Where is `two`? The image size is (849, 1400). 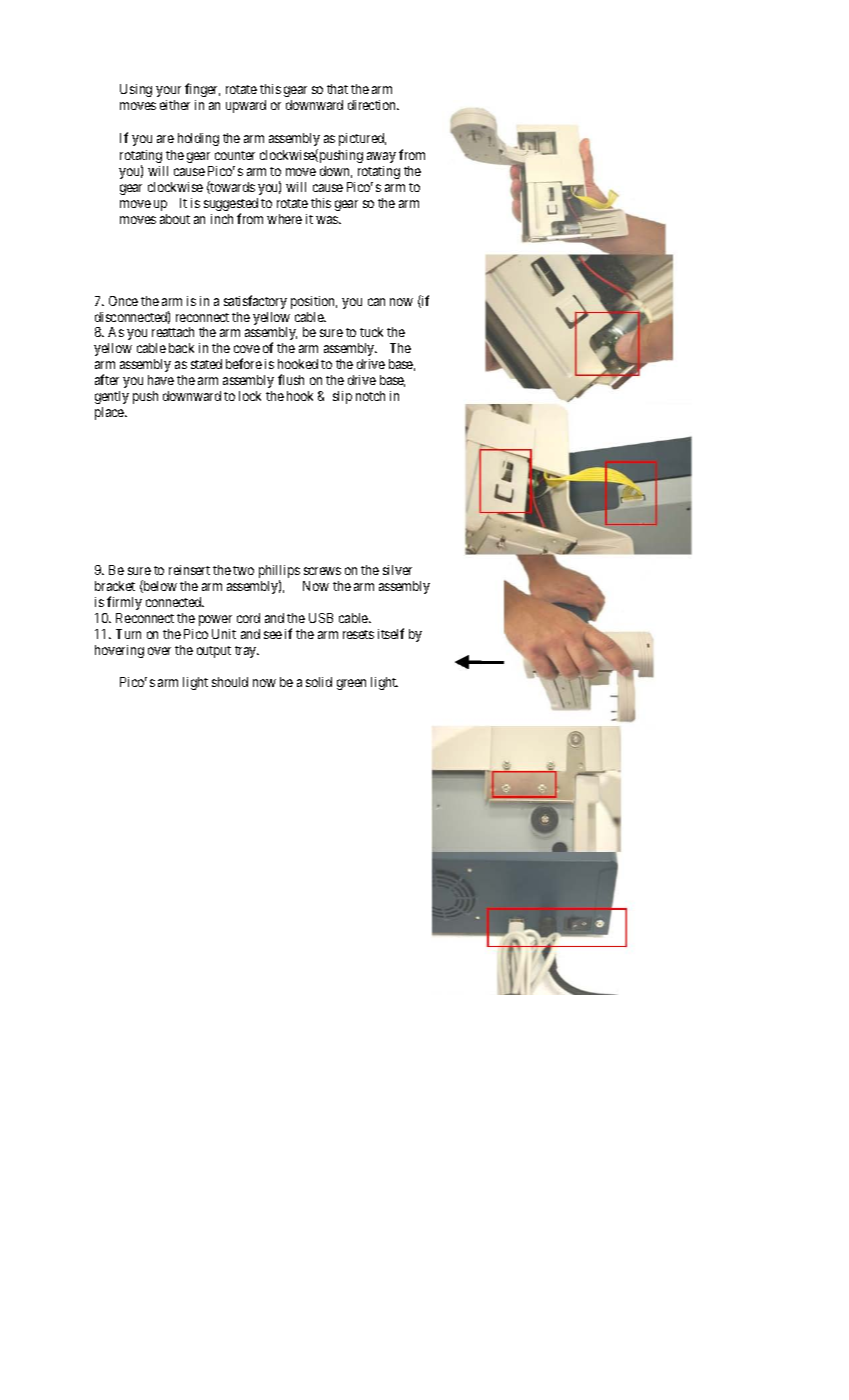 two is located at coordinates (243, 570).
